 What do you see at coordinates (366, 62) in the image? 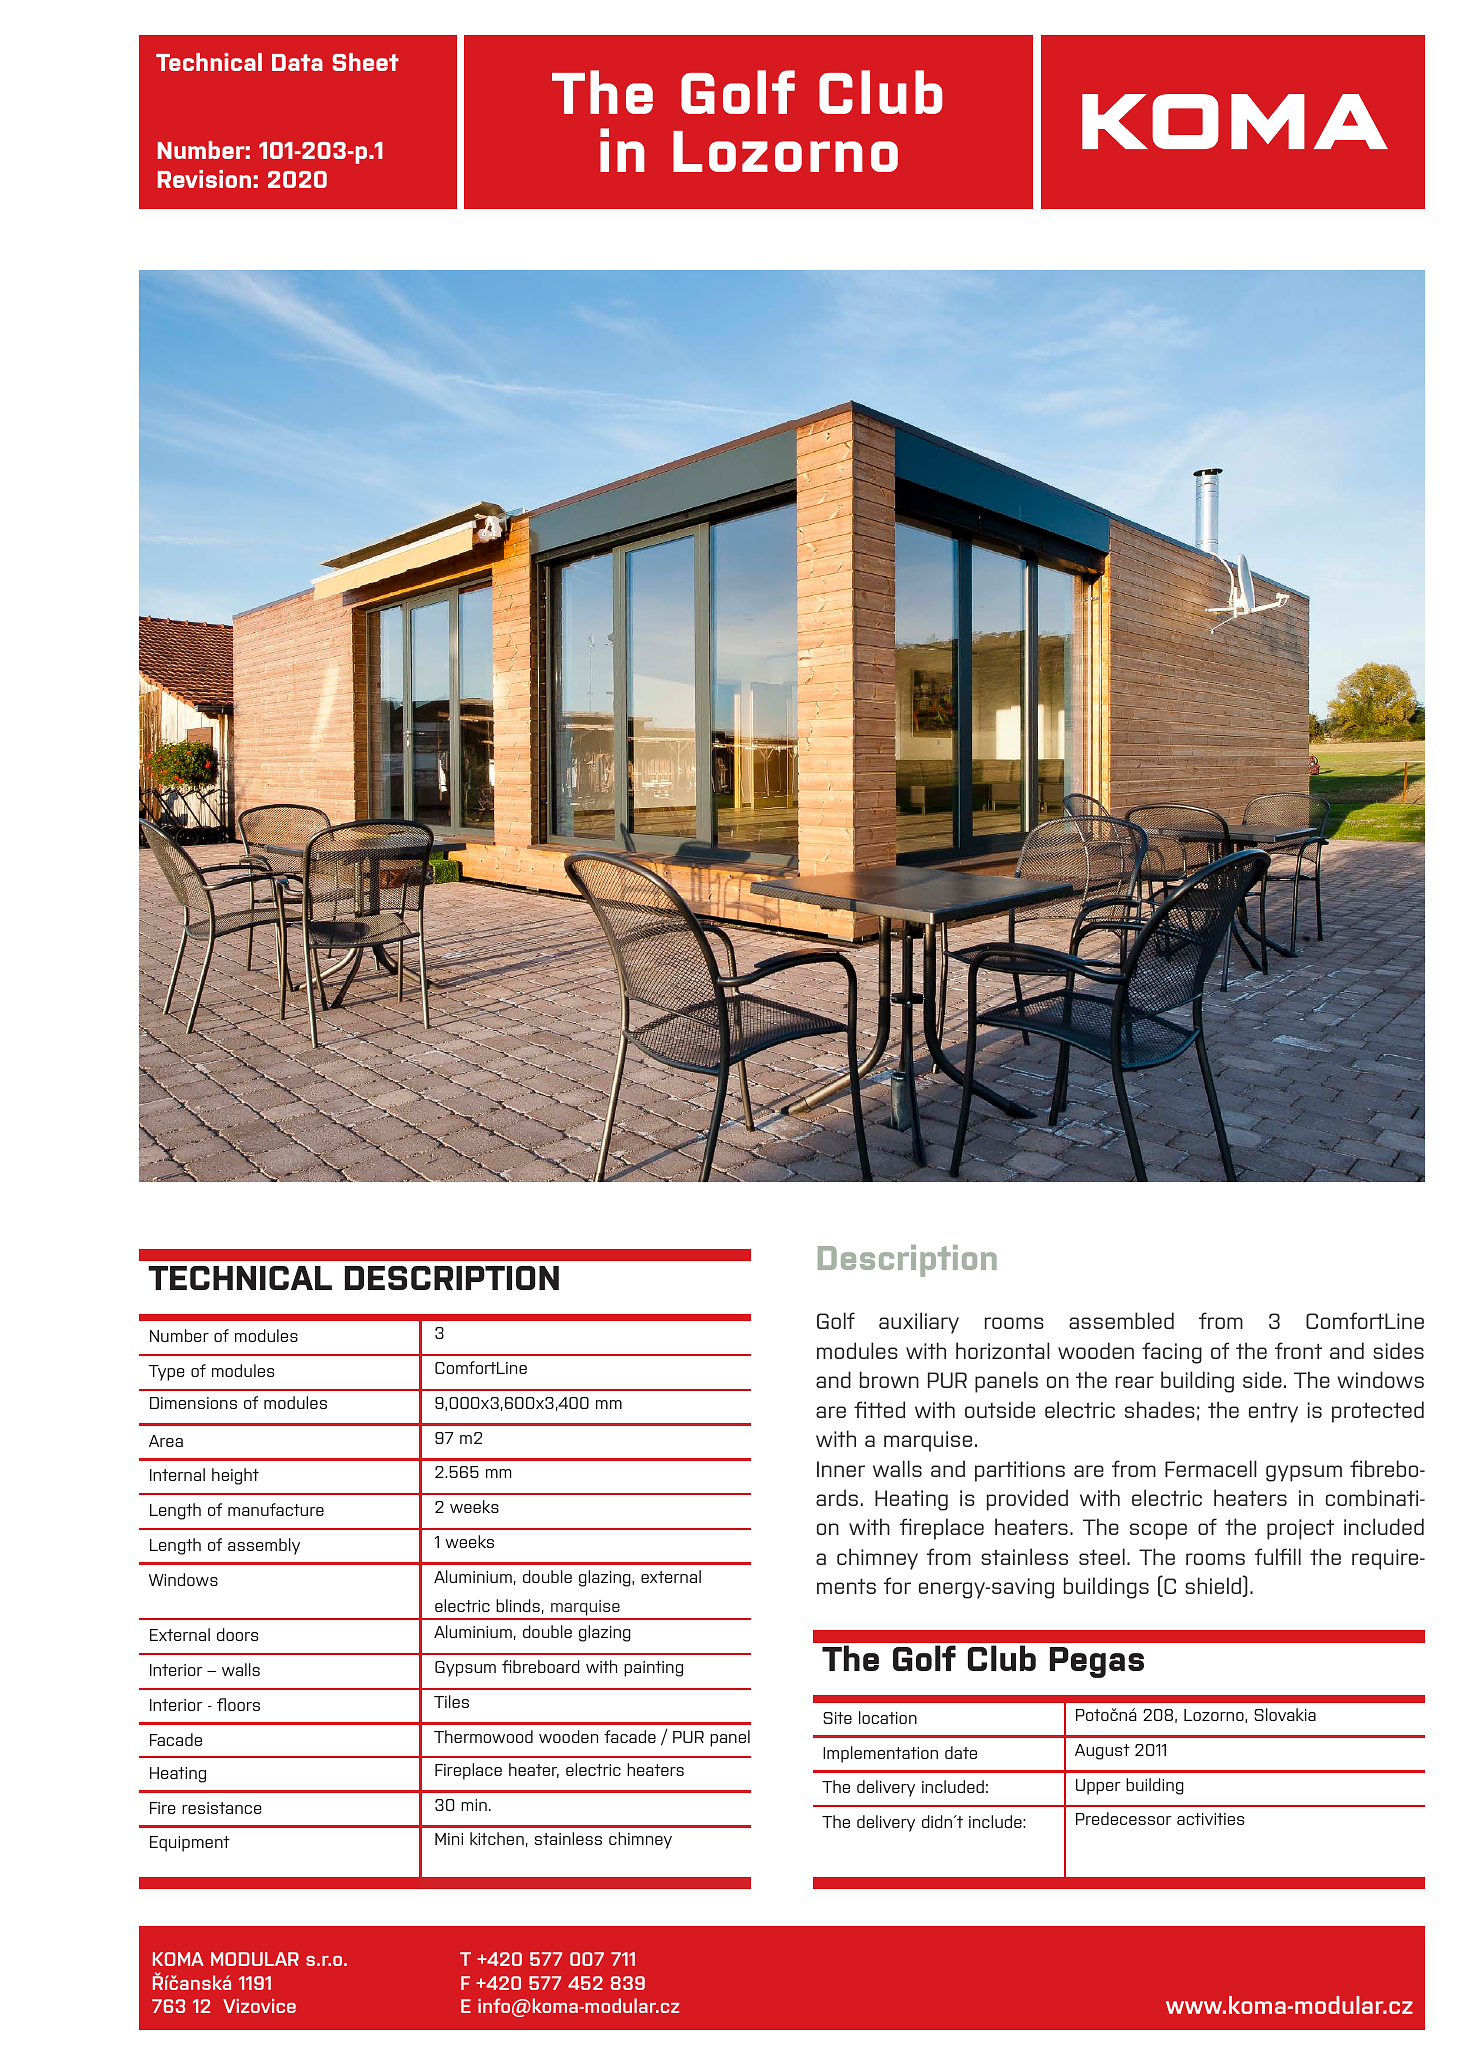
I see `Sheet` at bounding box center [366, 62].
